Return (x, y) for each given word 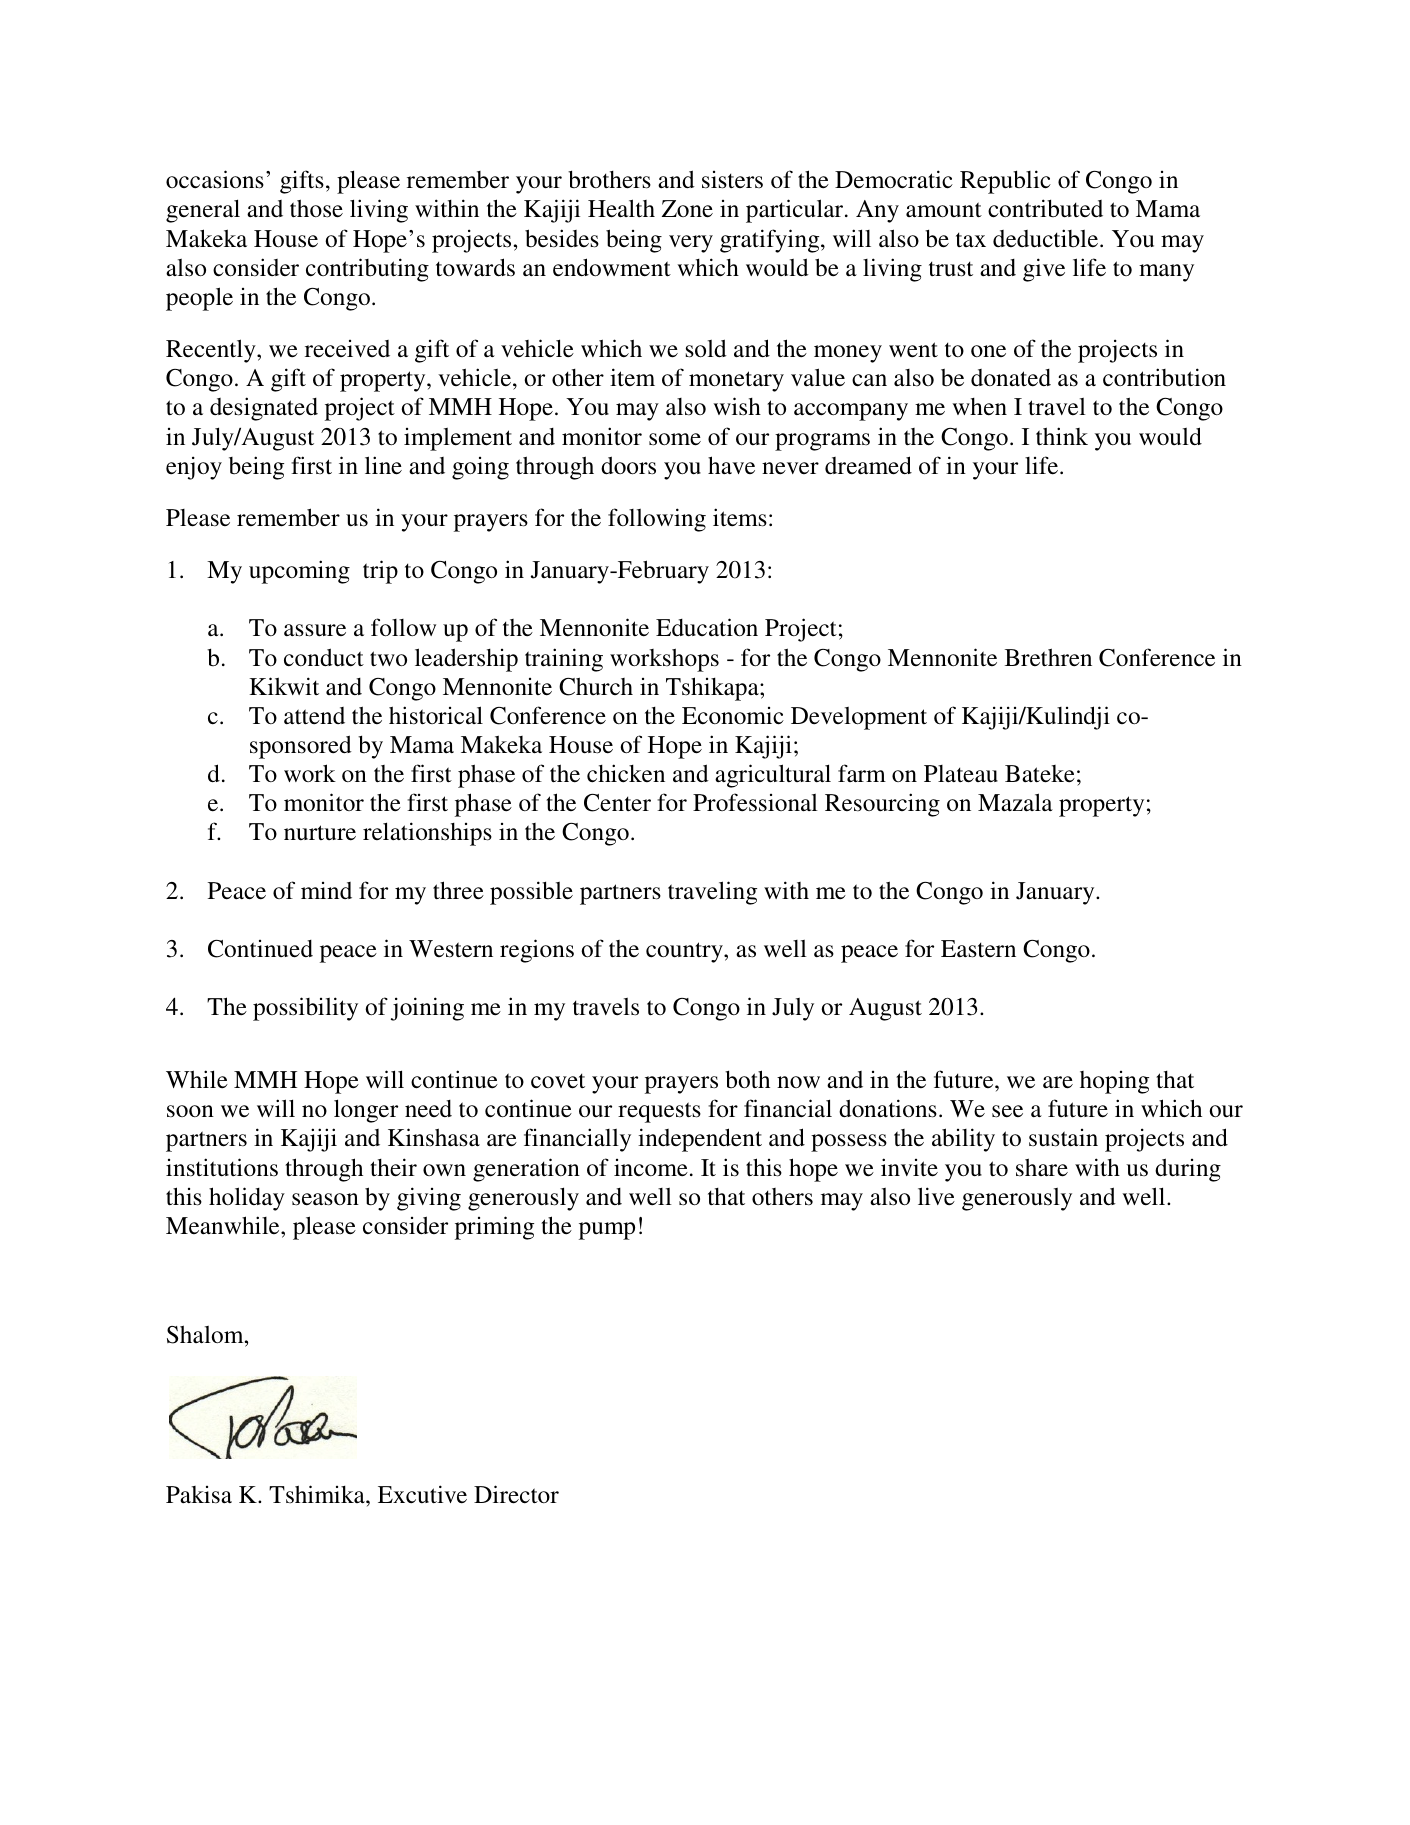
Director (516, 1494)
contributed (1045, 208)
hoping (1114, 1082)
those (316, 208)
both (747, 1079)
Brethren (1048, 657)
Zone (687, 209)
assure (315, 630)
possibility (305, 1009)
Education (707, 627)
